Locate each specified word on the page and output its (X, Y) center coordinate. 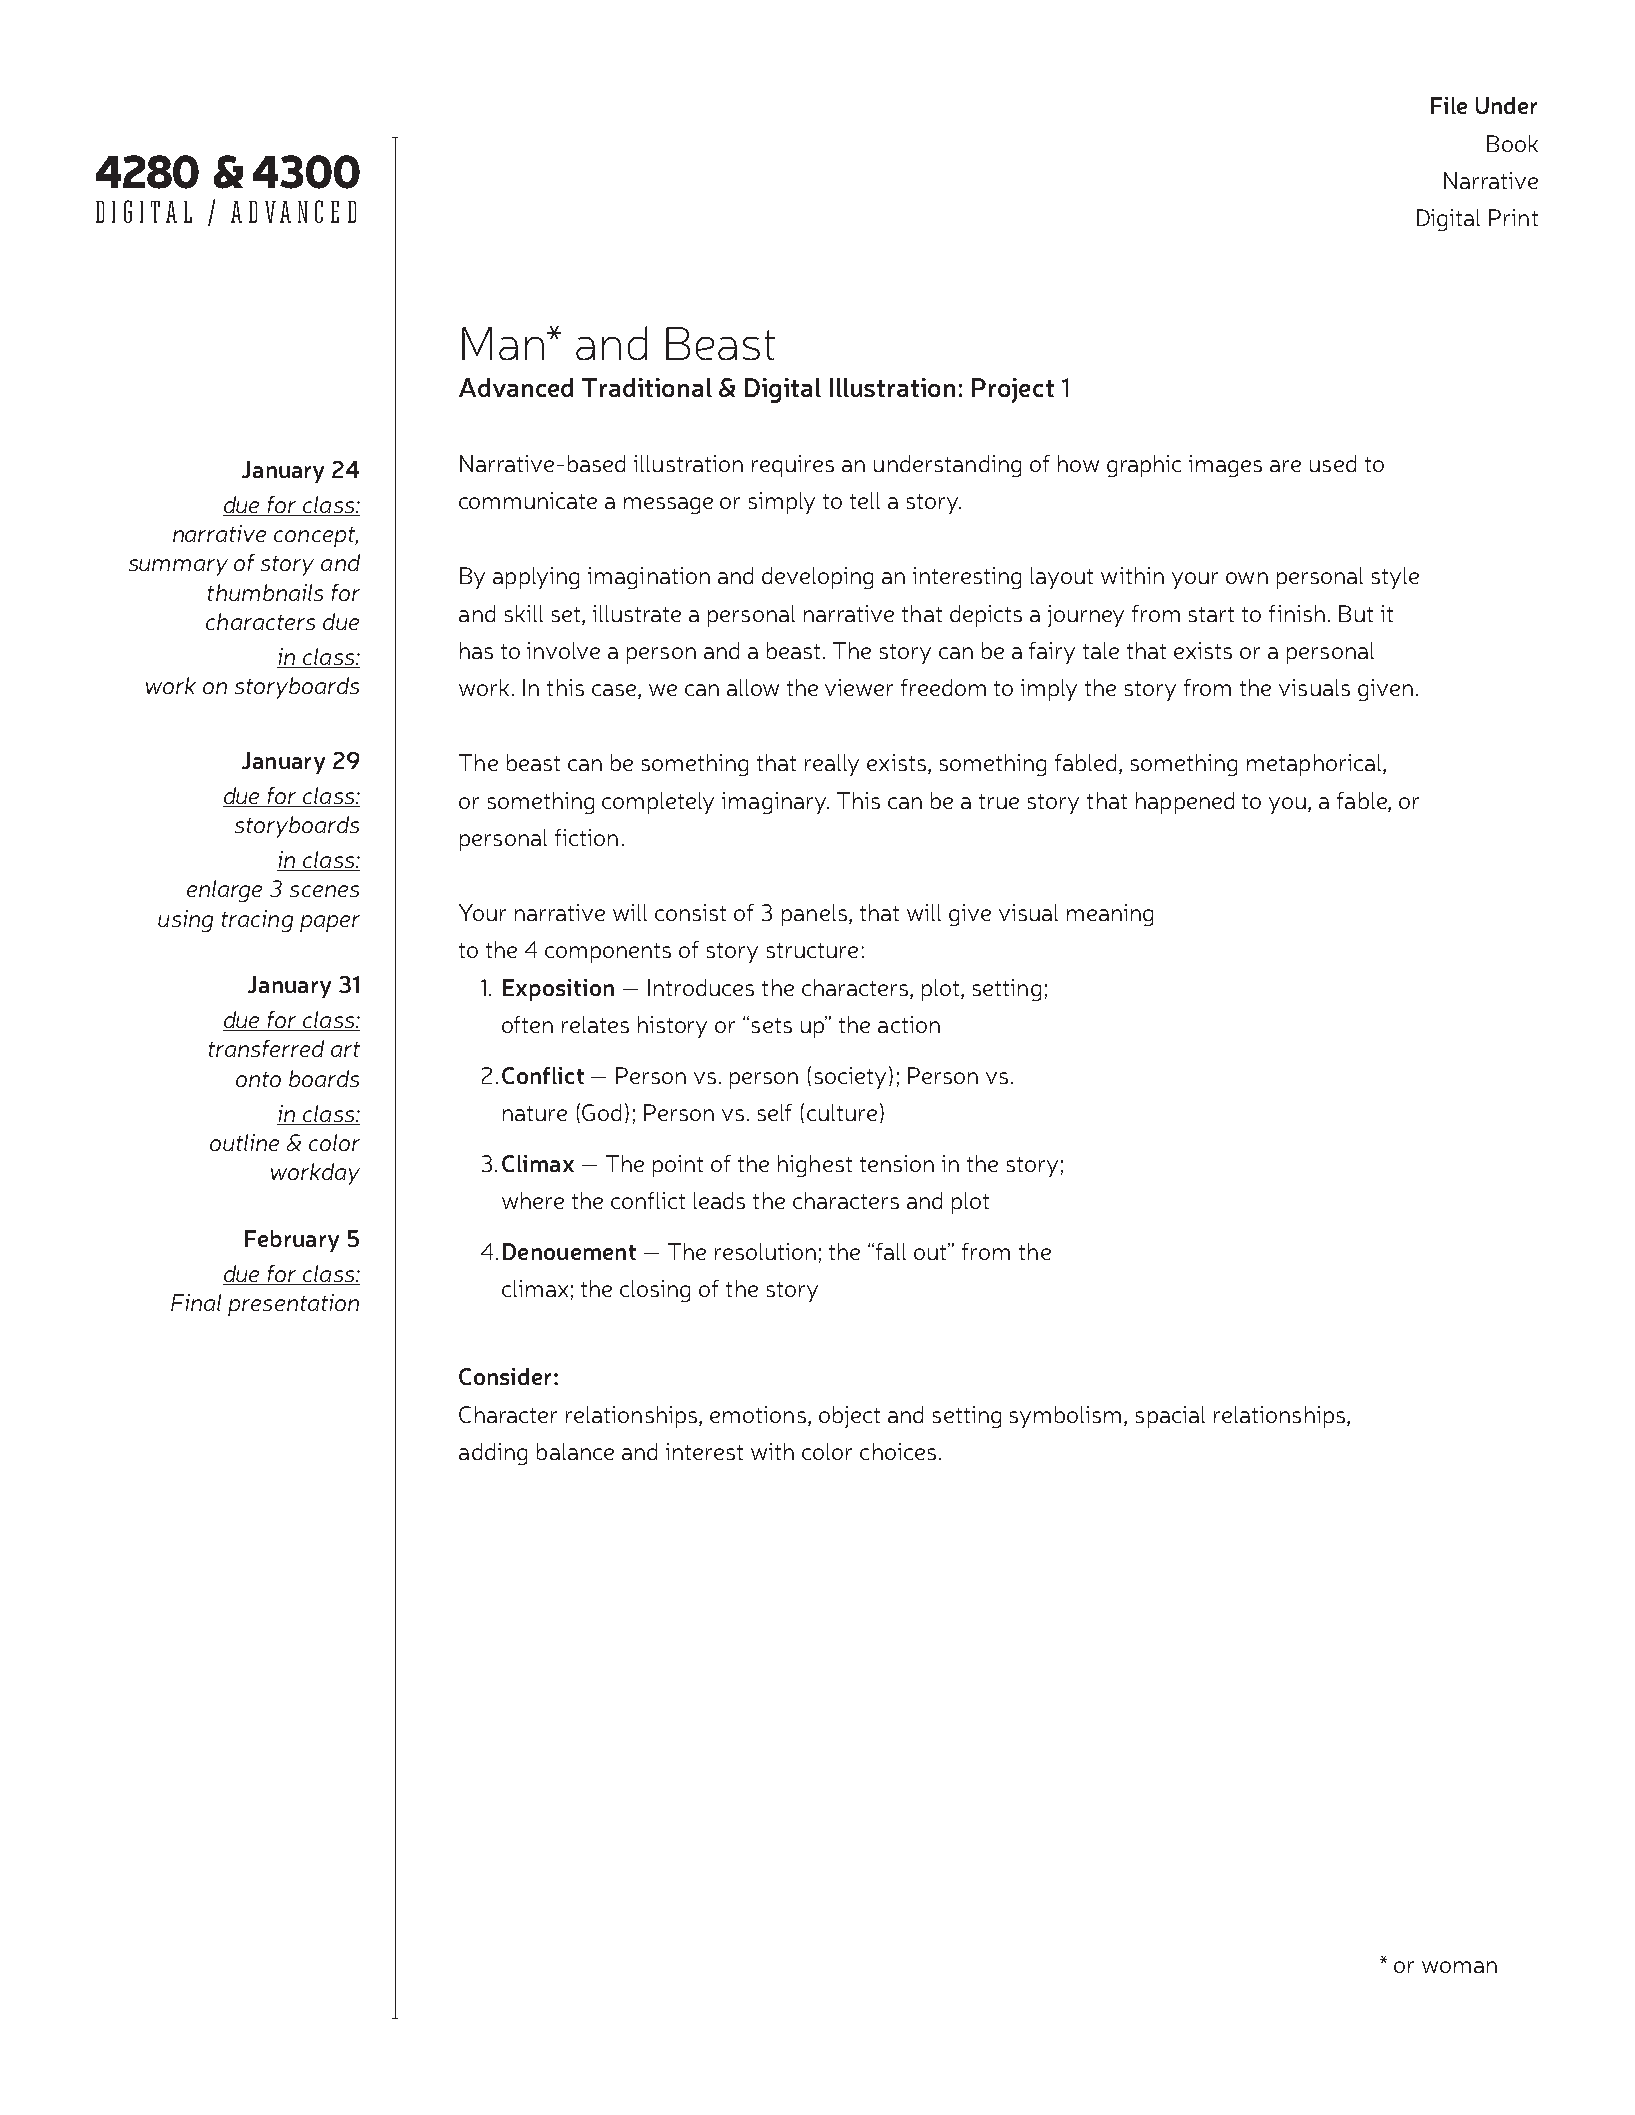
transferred (266, 1048)
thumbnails (265, 592)
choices (898, 1451)
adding (493, 1454)
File (1449, 105)
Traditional (647, 387)
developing (817, 578)
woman (1459, 1967)
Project (1013, 390)
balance (575, 1451)
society (852, 1077)
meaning (1110, 915)
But (1356, 613)
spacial (1170, 1417)
